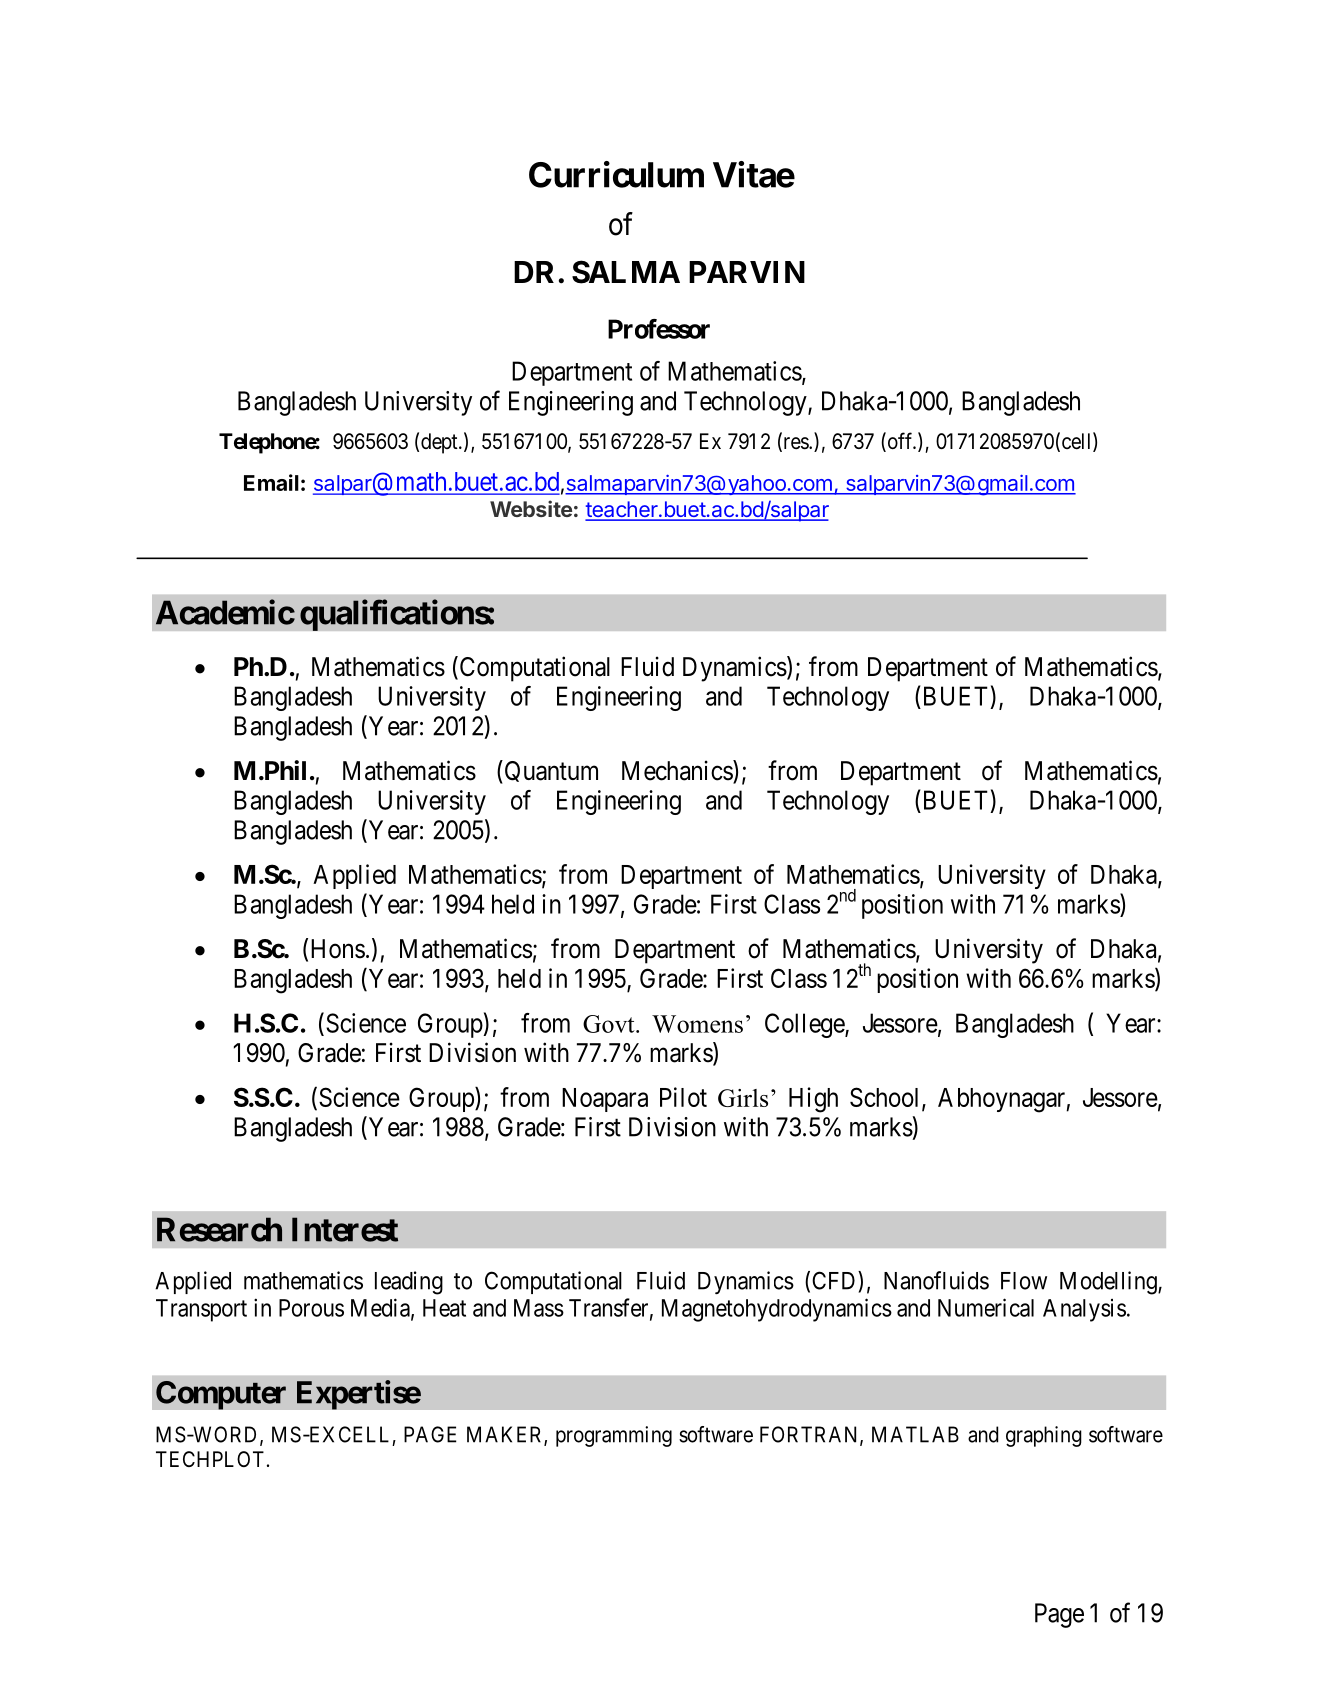 Image resolution: width=1318 pixels, height=1706 pixels. I want to click on Website, so click(531, 508).
